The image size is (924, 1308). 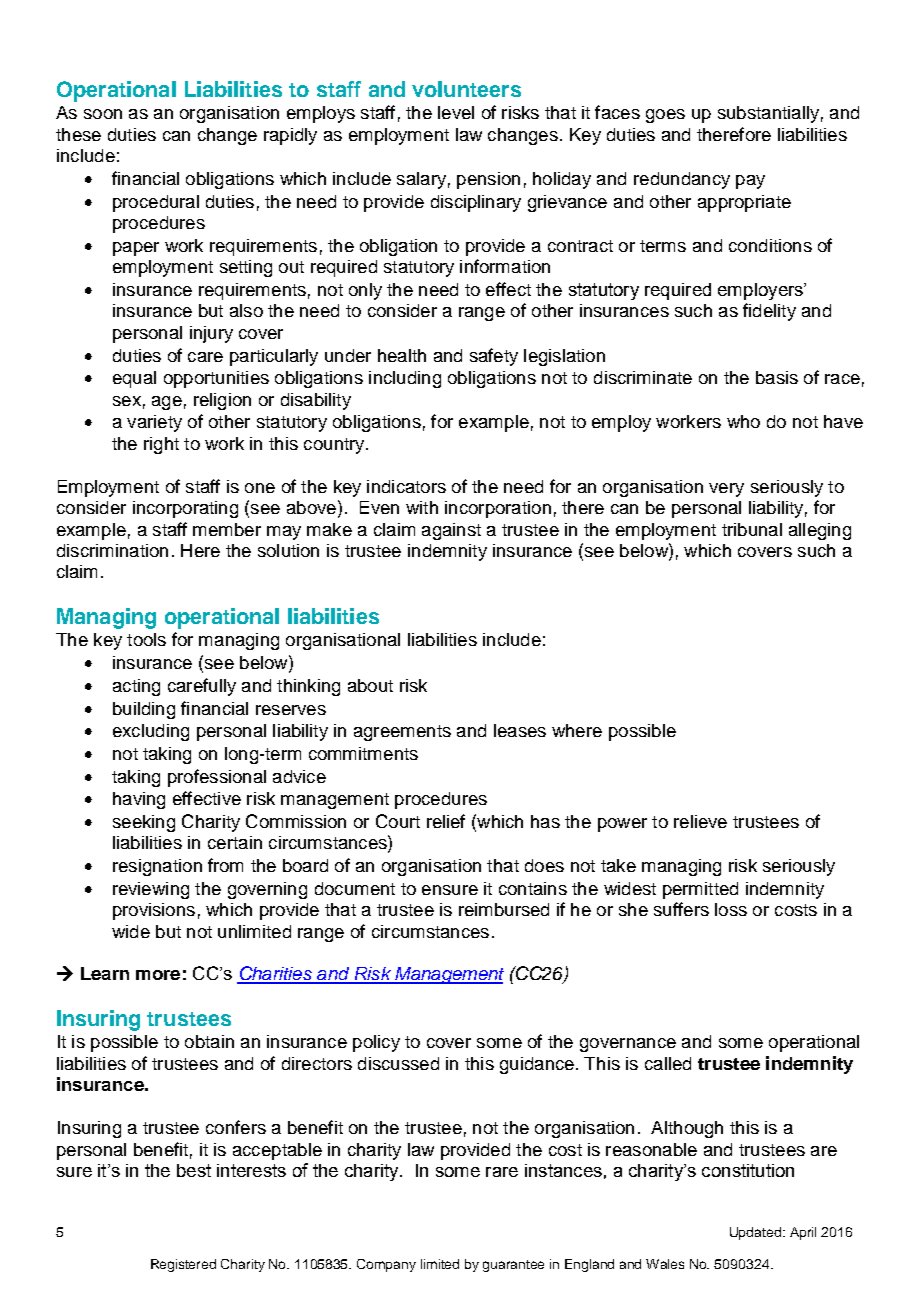 What do you see at coordinates (752, 529) in the image?
I see `tribunal` at bounding box center [752, 529].
